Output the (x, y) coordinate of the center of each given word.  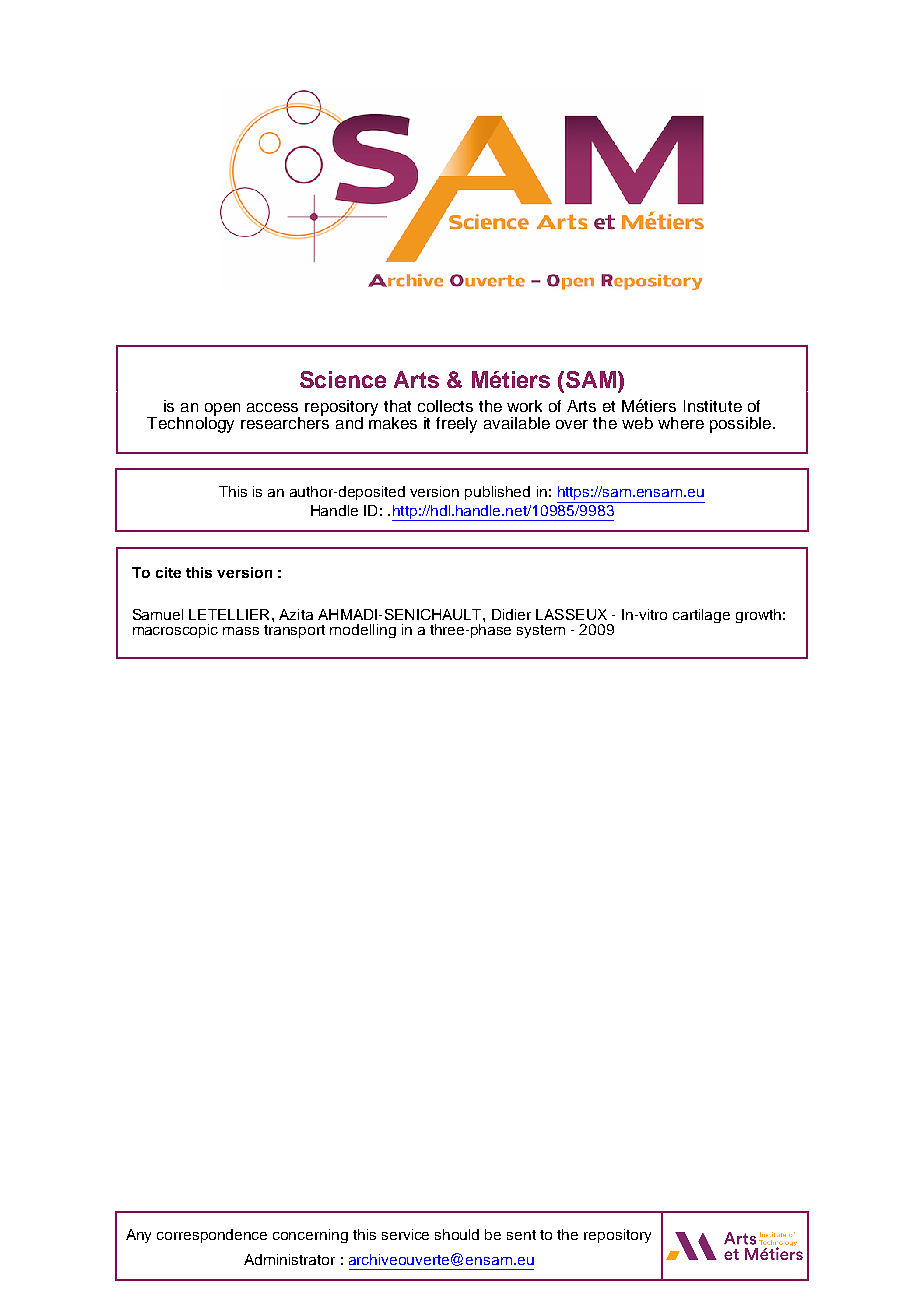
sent (521, 1235)
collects (445, 406)
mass (241, 631)
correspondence (212, 1236)
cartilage (701, 616)
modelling (363, 631)
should (457, 1234)
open (222, 410)
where (681, 423)
